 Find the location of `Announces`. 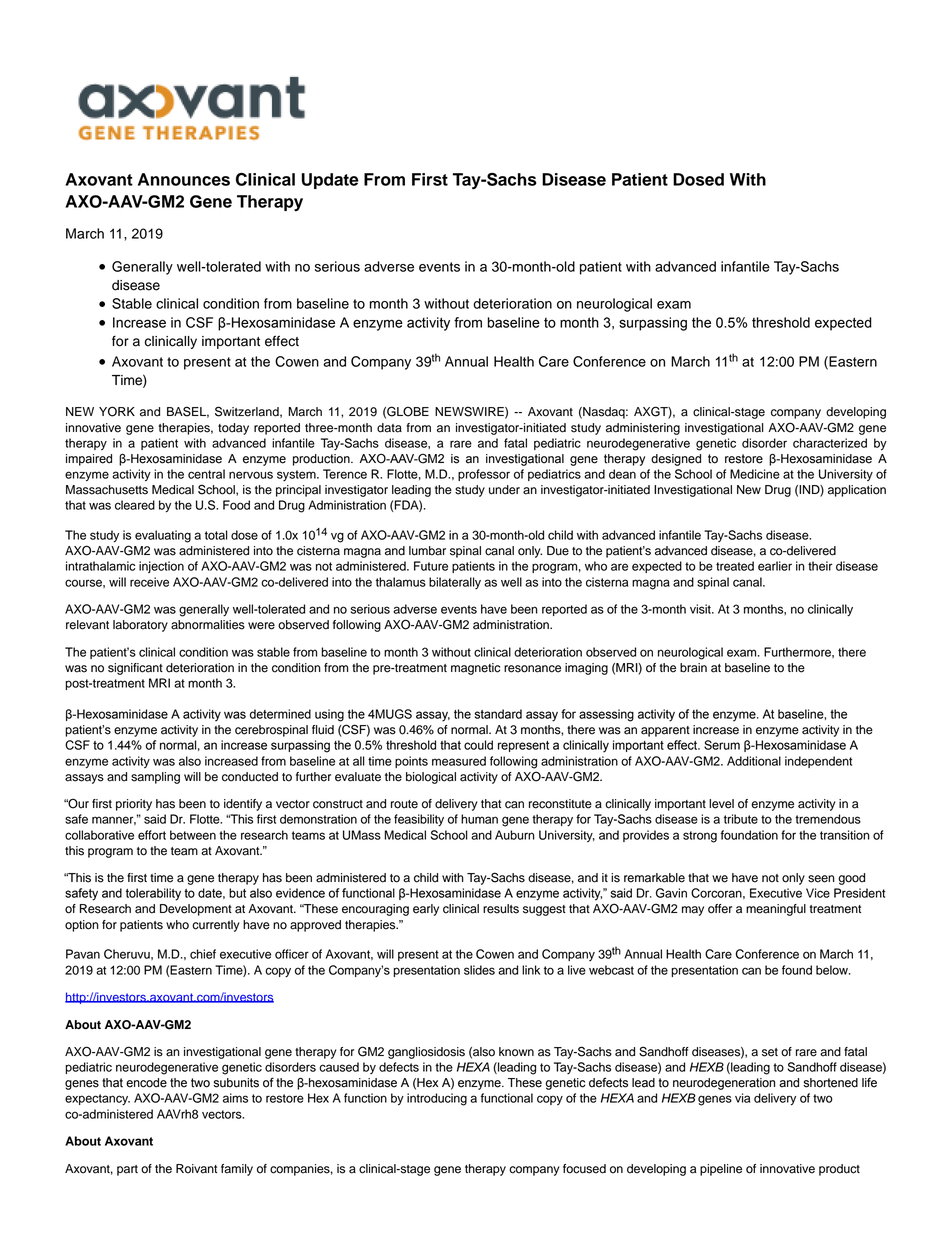

Announces is located at coordinates (184, 179).
